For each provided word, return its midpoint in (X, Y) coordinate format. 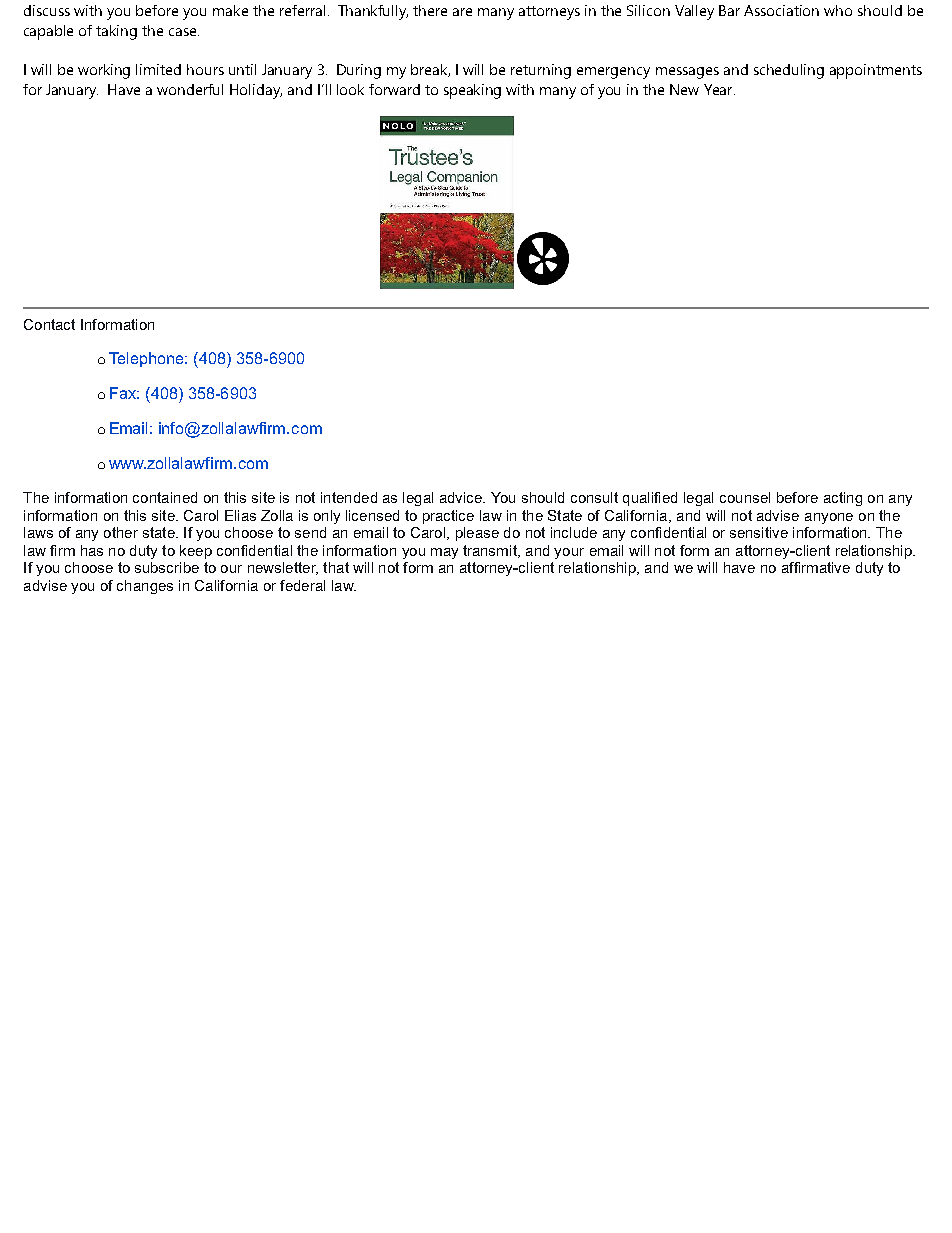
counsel (745, 497)
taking (116, 32)
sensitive (759, 532)
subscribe (167, 567)
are (462, 12)
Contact (49, 324)
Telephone (147, 359)
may (444, 553)
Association (781, 10)
